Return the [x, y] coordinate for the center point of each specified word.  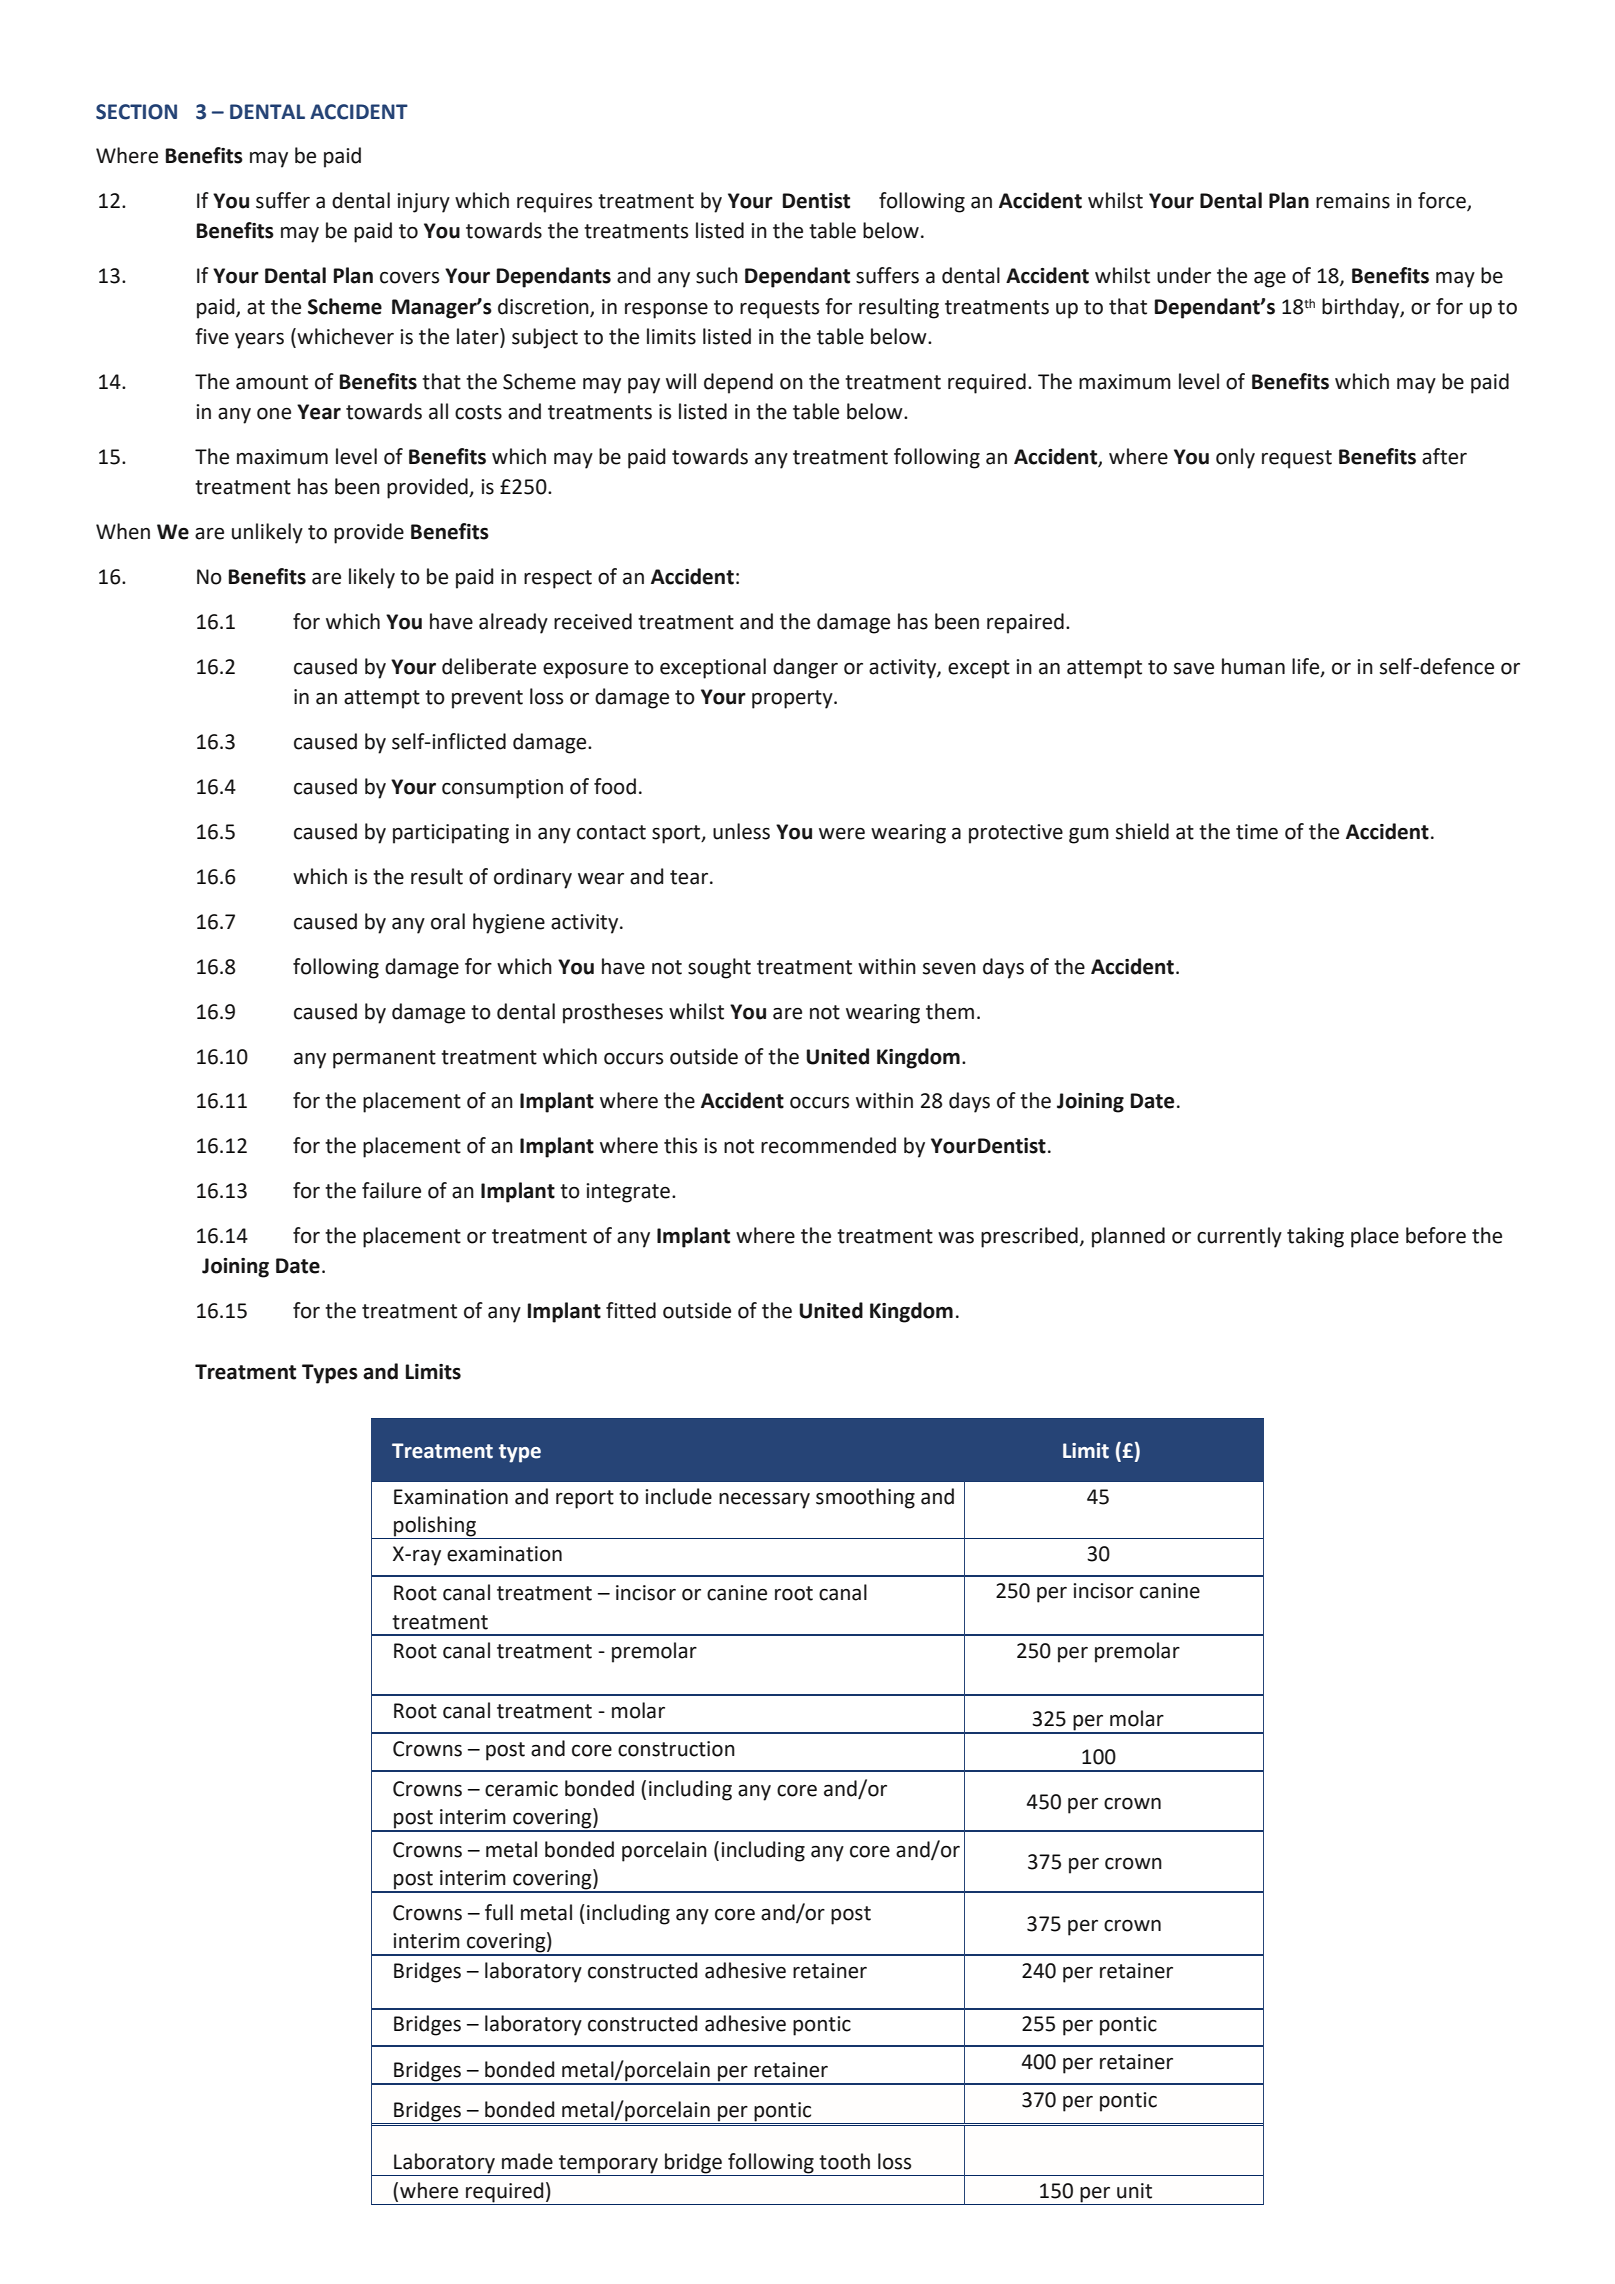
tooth [844, 2161]
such [717, 275]
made [527, 2161]
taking [1315, 1237]
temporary [608, 2165]
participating [451, 834]
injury [423, 203]
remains [1353, 201]
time [1257, 832]
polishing [435, 1526]
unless [741, 831]
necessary [764, 1501]
